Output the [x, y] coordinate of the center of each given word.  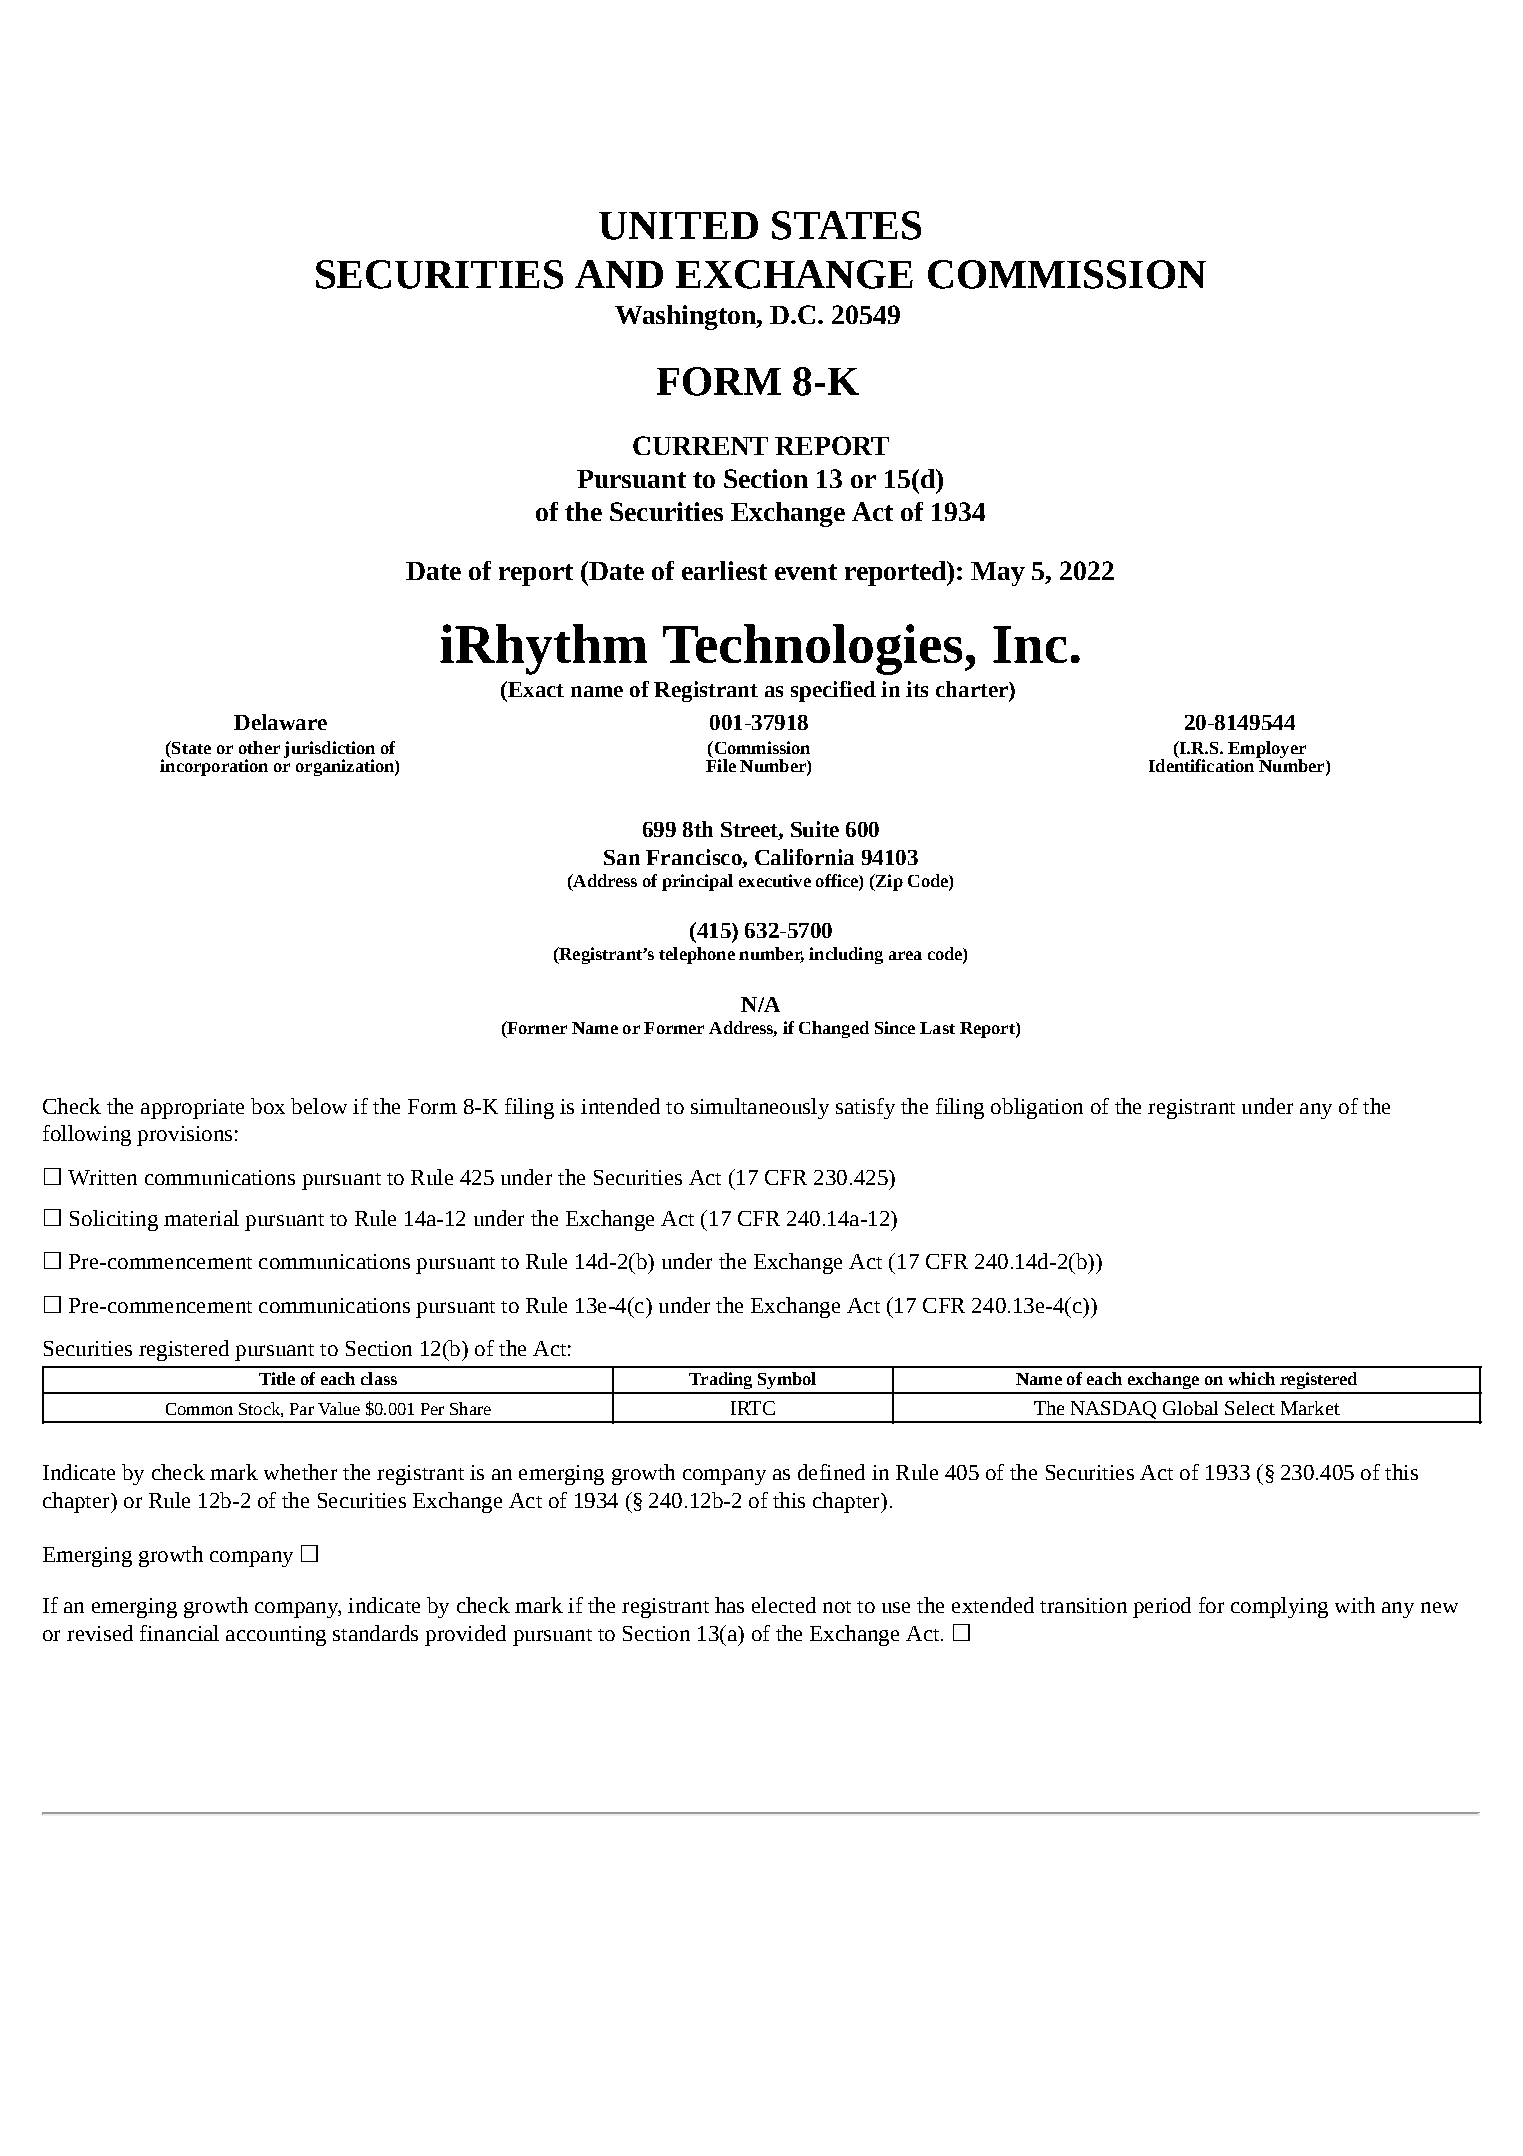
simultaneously [760, 1108]
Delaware [280, 722]
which [1252, 1378]
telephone [697, 955]
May [998, 574]
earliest [724, 570]
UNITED [678, 226]
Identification [1203, 764]
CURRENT [700, 445]
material [201, 1218]
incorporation [214, 766]
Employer [1267, 751]
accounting [276, 1636]
